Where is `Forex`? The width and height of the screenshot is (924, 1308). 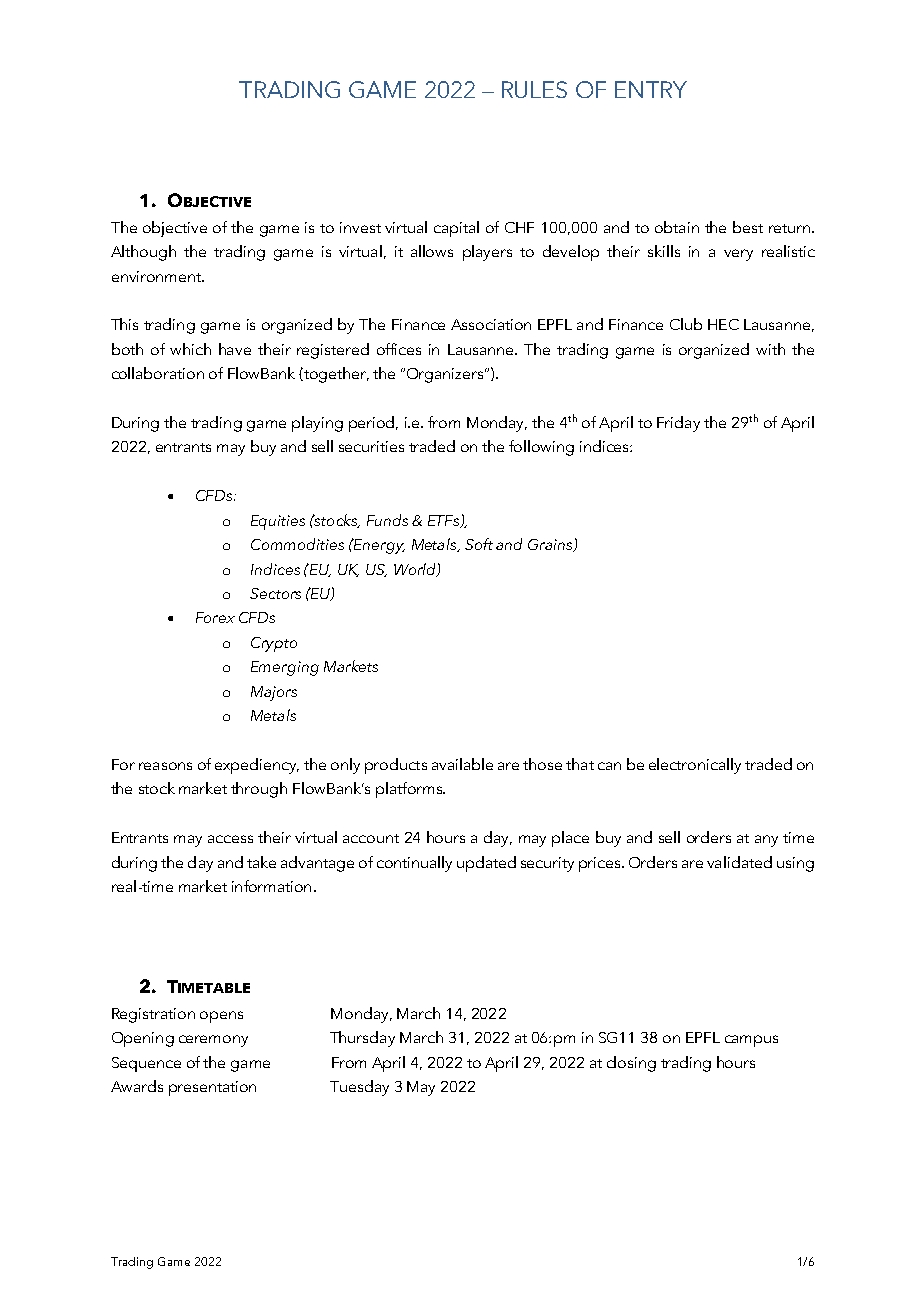
Forex is located at coordinates (215, 617).
